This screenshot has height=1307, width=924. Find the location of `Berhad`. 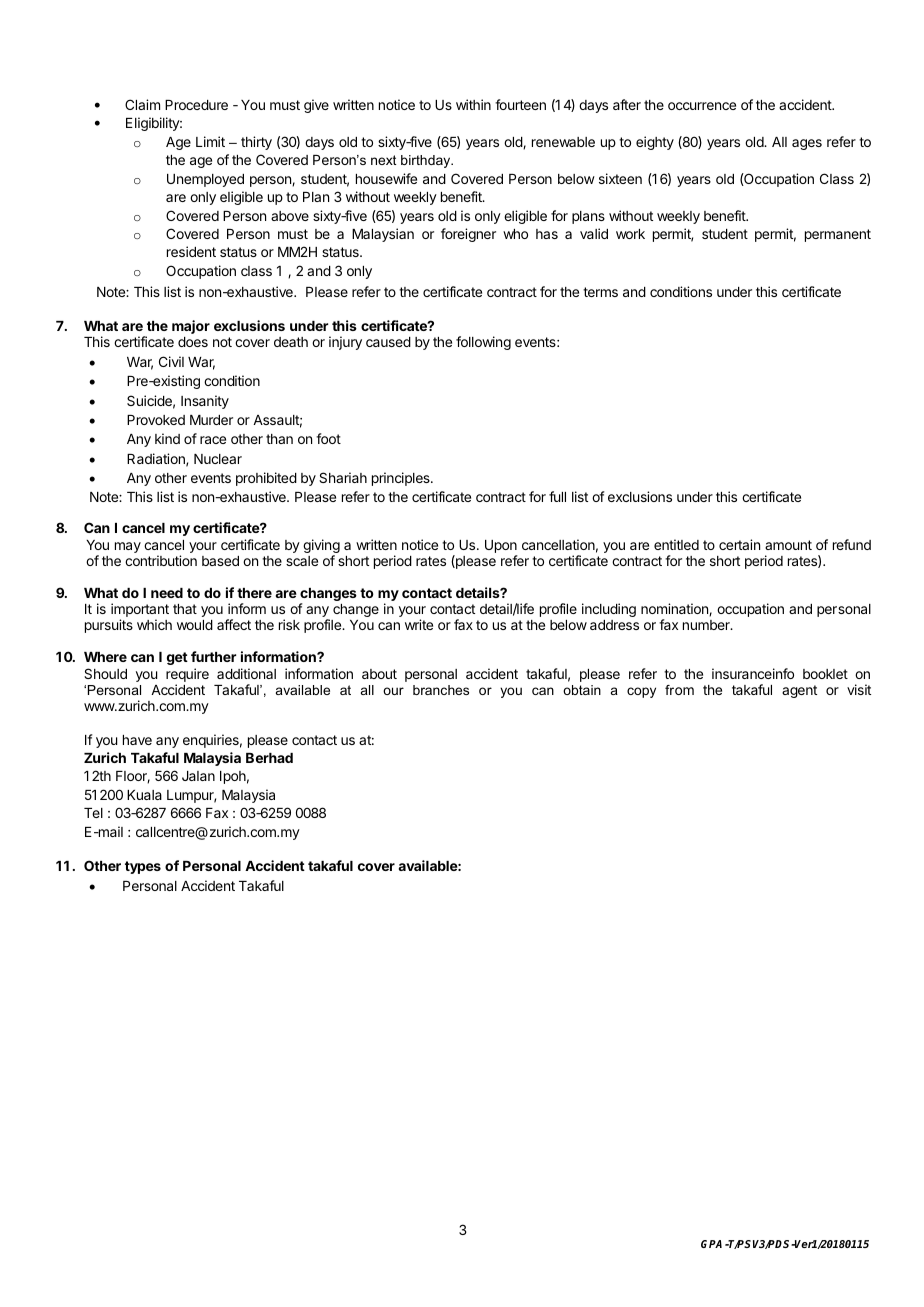

Berhad is located at coordinates (269, 758).
